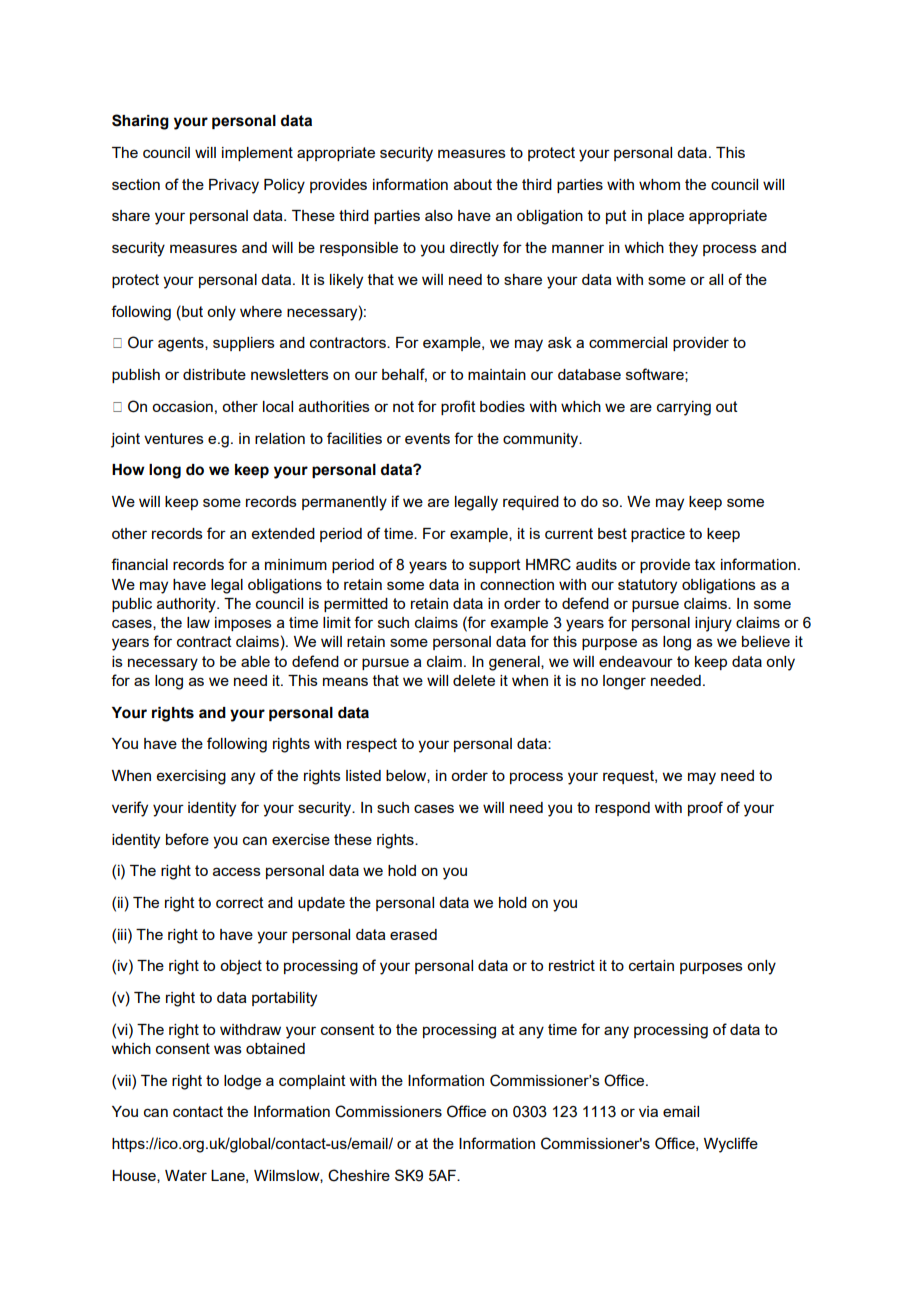 The width and height of the document is (924, 1308). I want to click on Cheshire, so click(359, 1175).
